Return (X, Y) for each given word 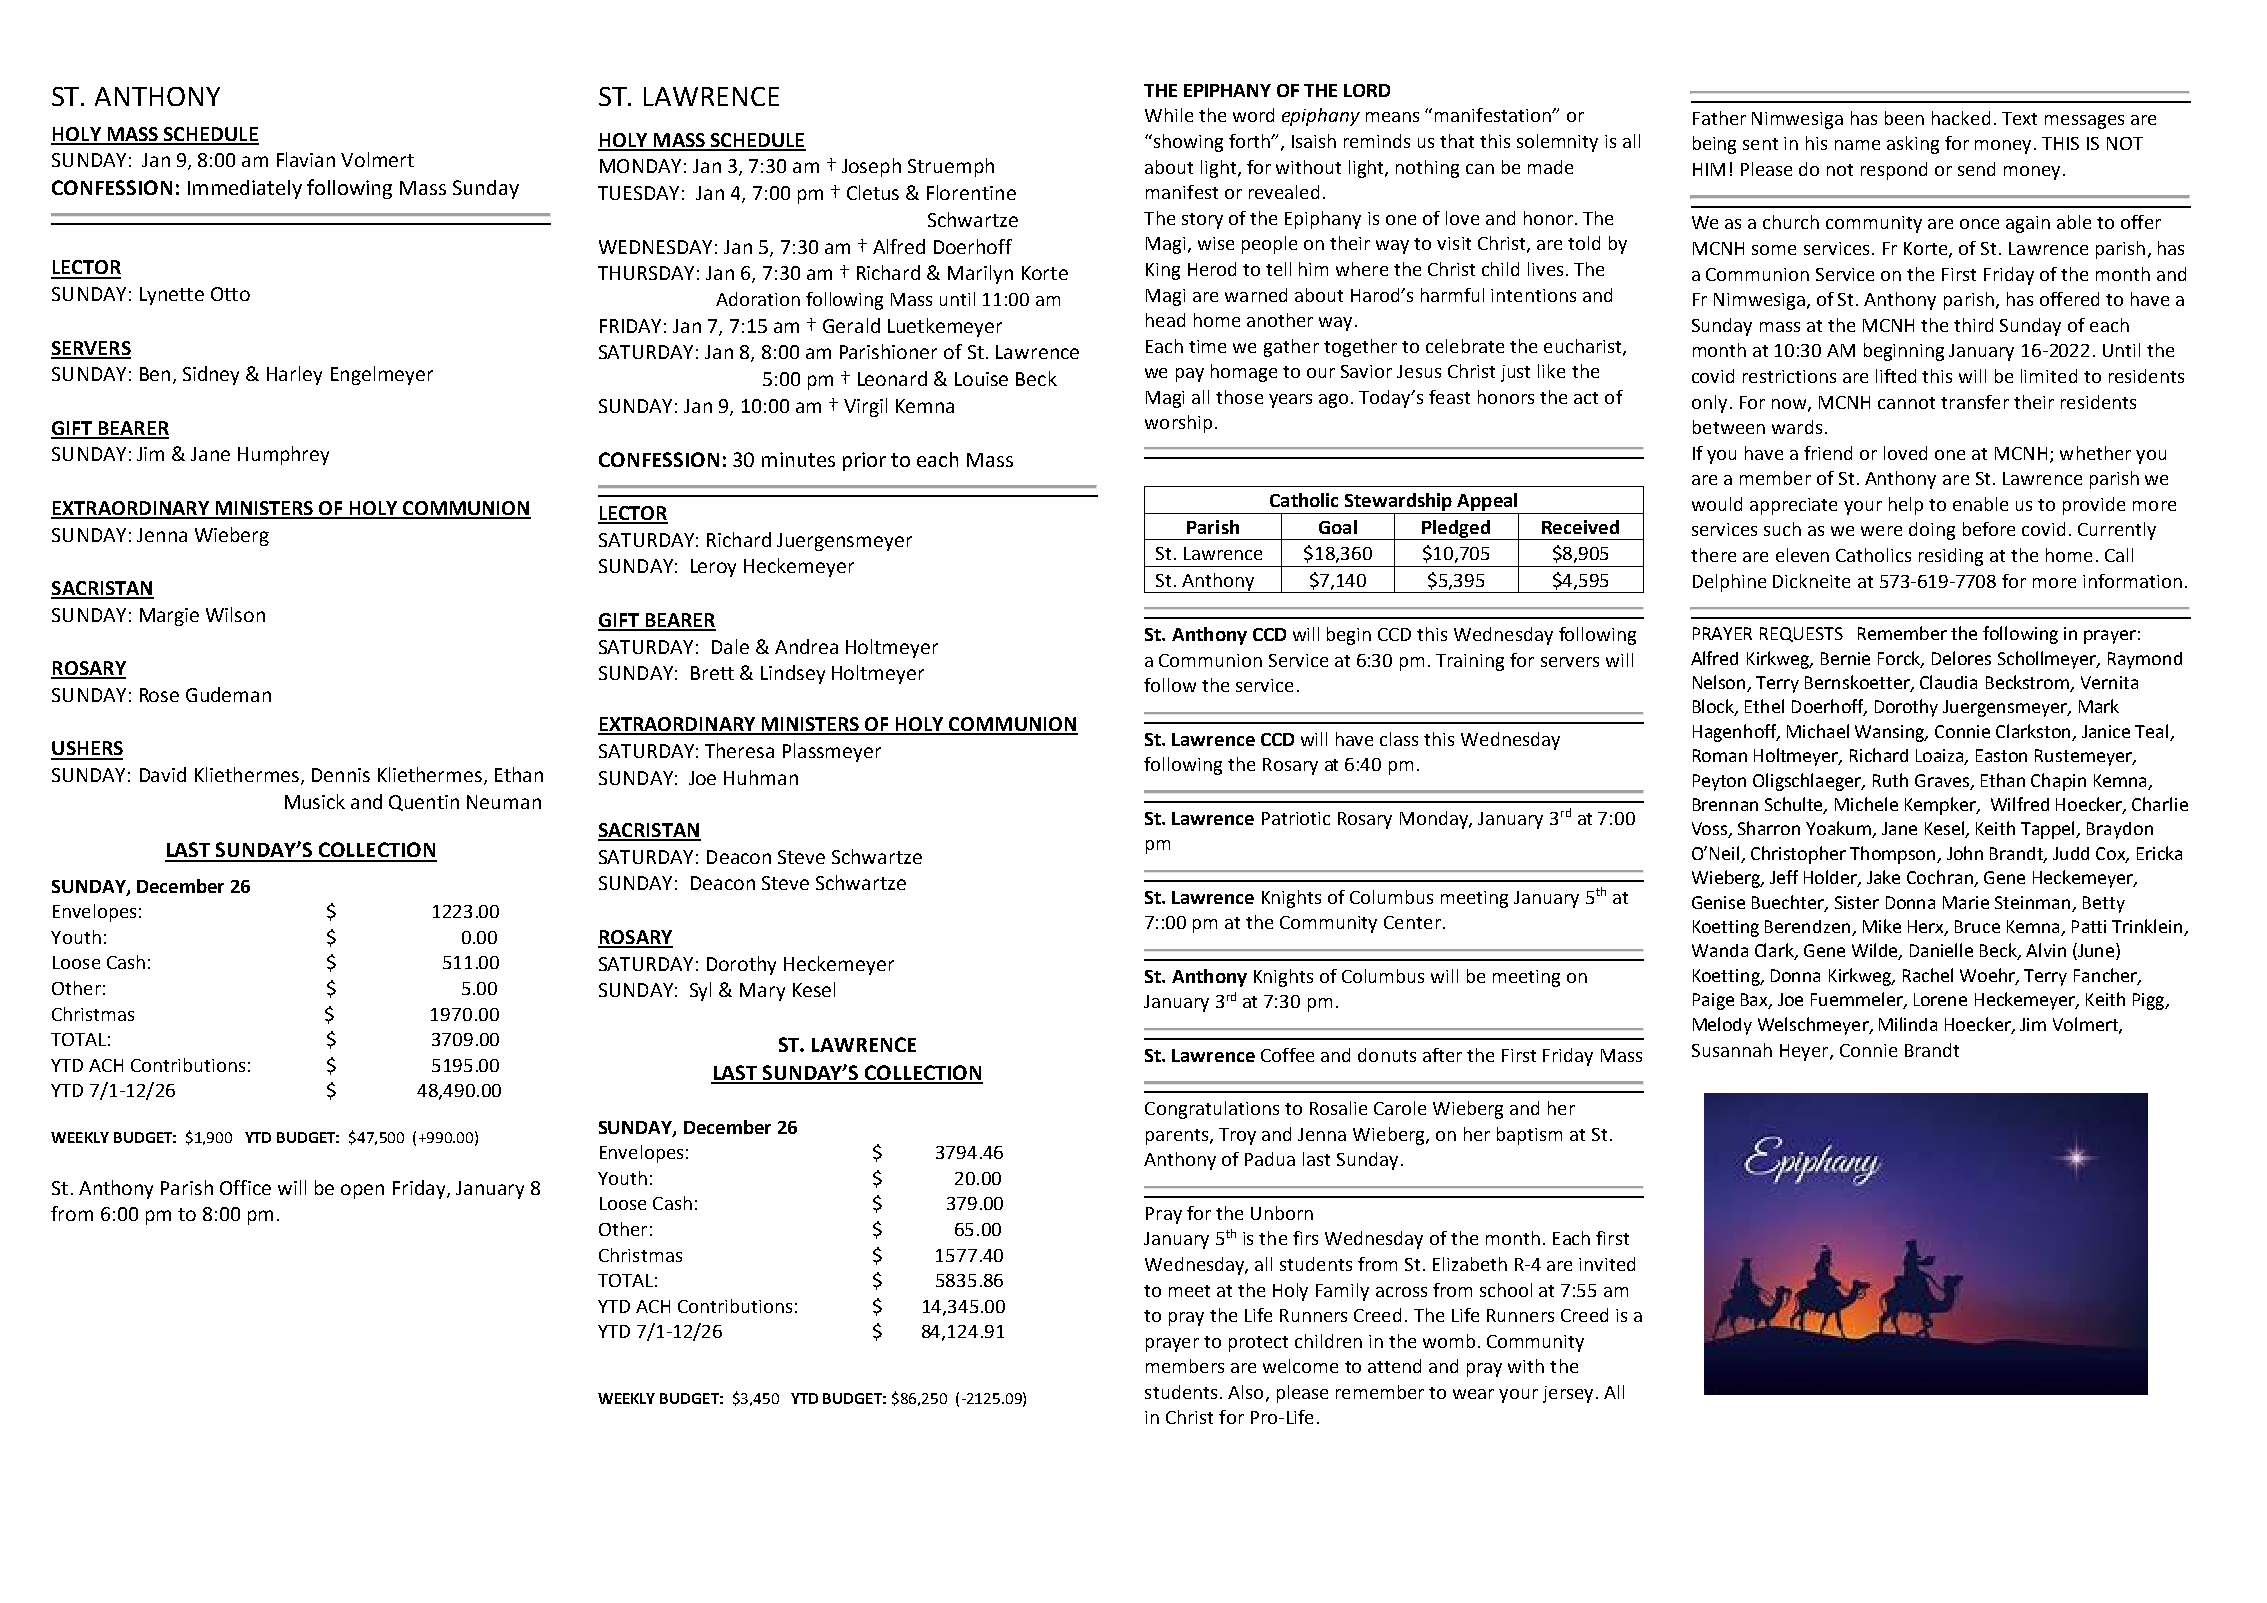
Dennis (341, 775)
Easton (2001, 755)
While (1169, 115)
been (1904, 118)
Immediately (245, 189)
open (362, 1191)
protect (1258, 1344)
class (1399, 739)
